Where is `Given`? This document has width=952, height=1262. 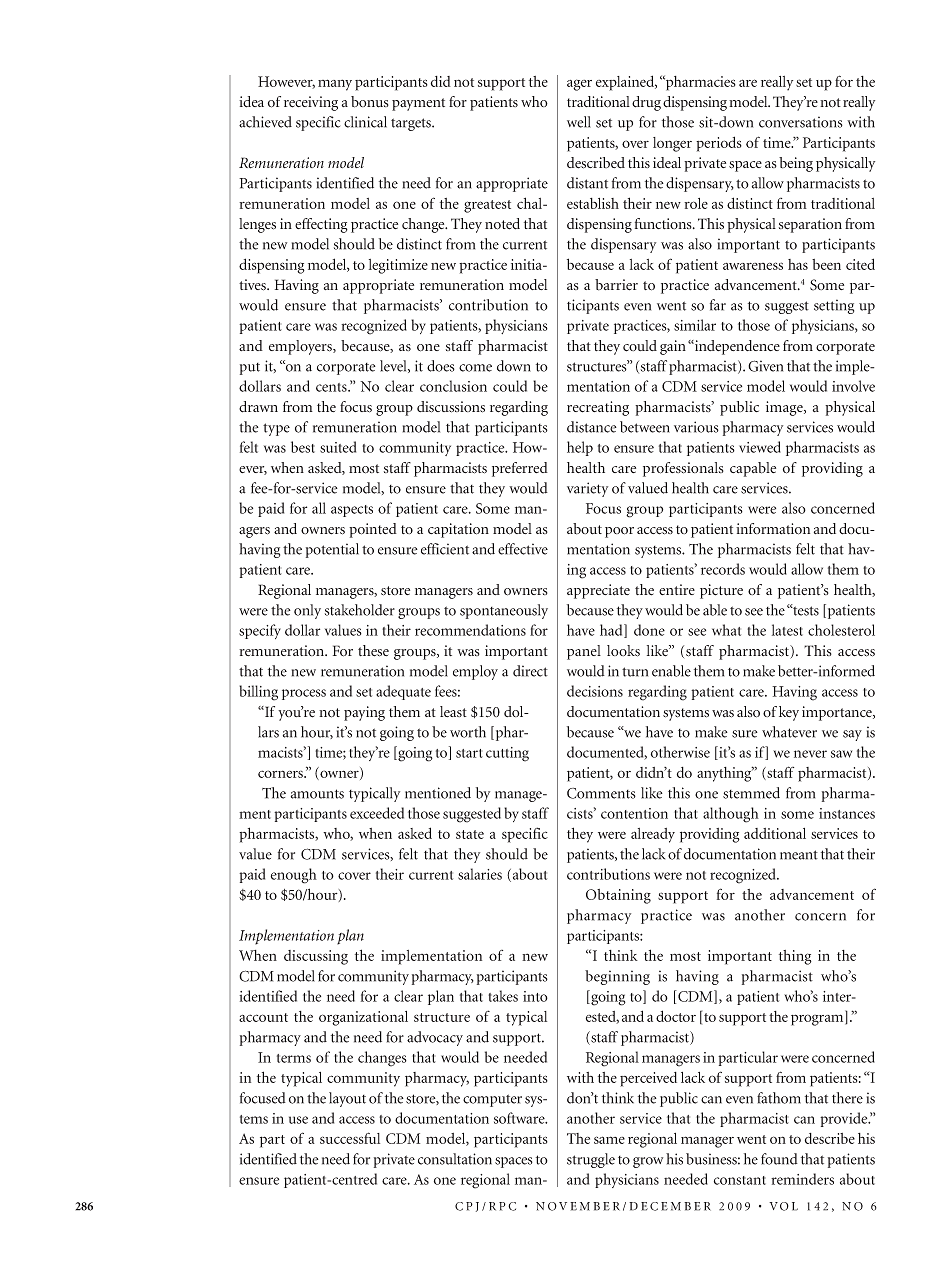
Given is located at coordinates (765, 366).
